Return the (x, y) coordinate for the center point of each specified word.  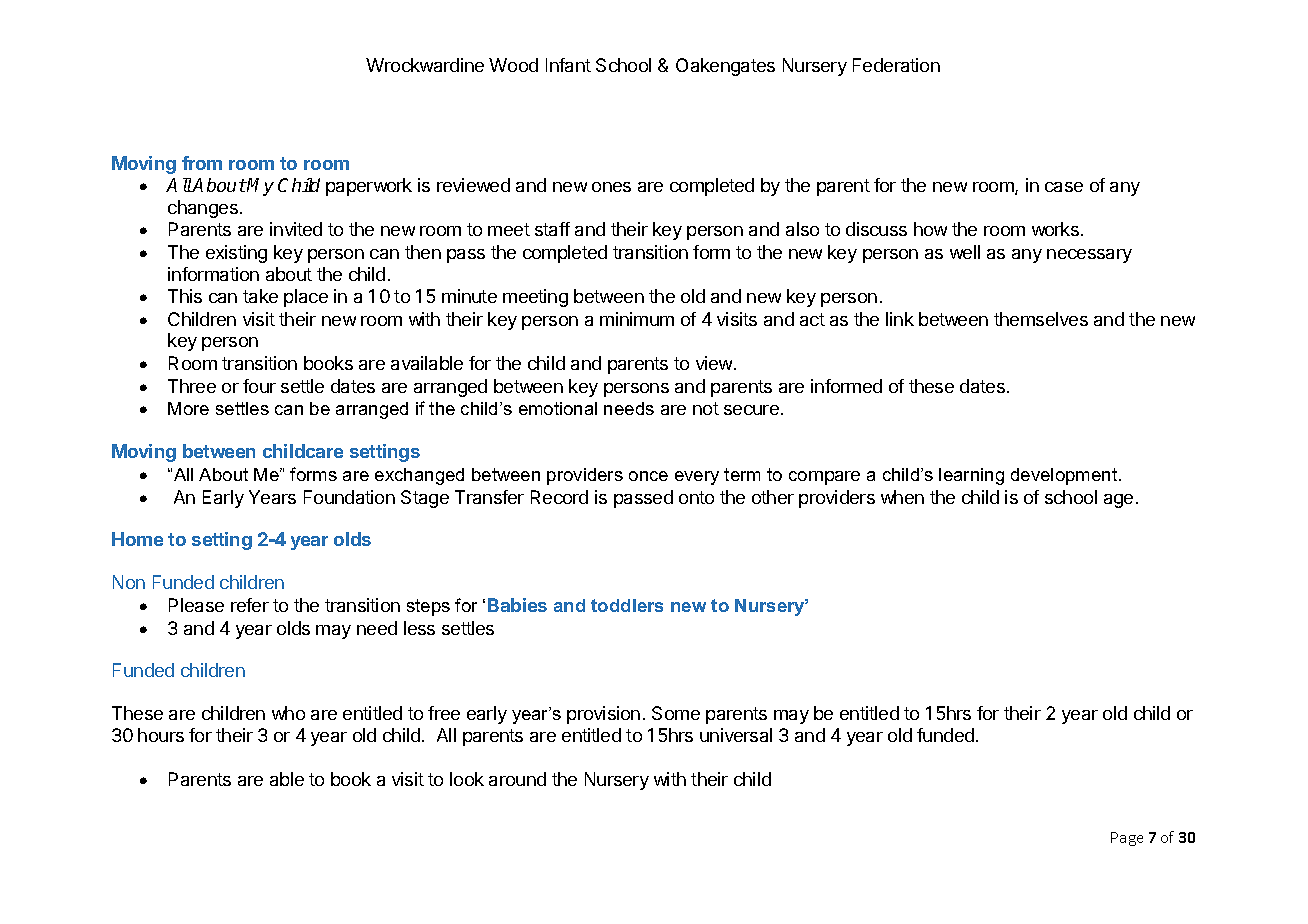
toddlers (627, 605)
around (517, 779)
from (202, 163)
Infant (568, 65)
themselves (1041, 319)
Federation (896, 65)
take (260, 296)
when (902, 497)
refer (250, 605)
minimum (637, 319)
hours (161, 735)
